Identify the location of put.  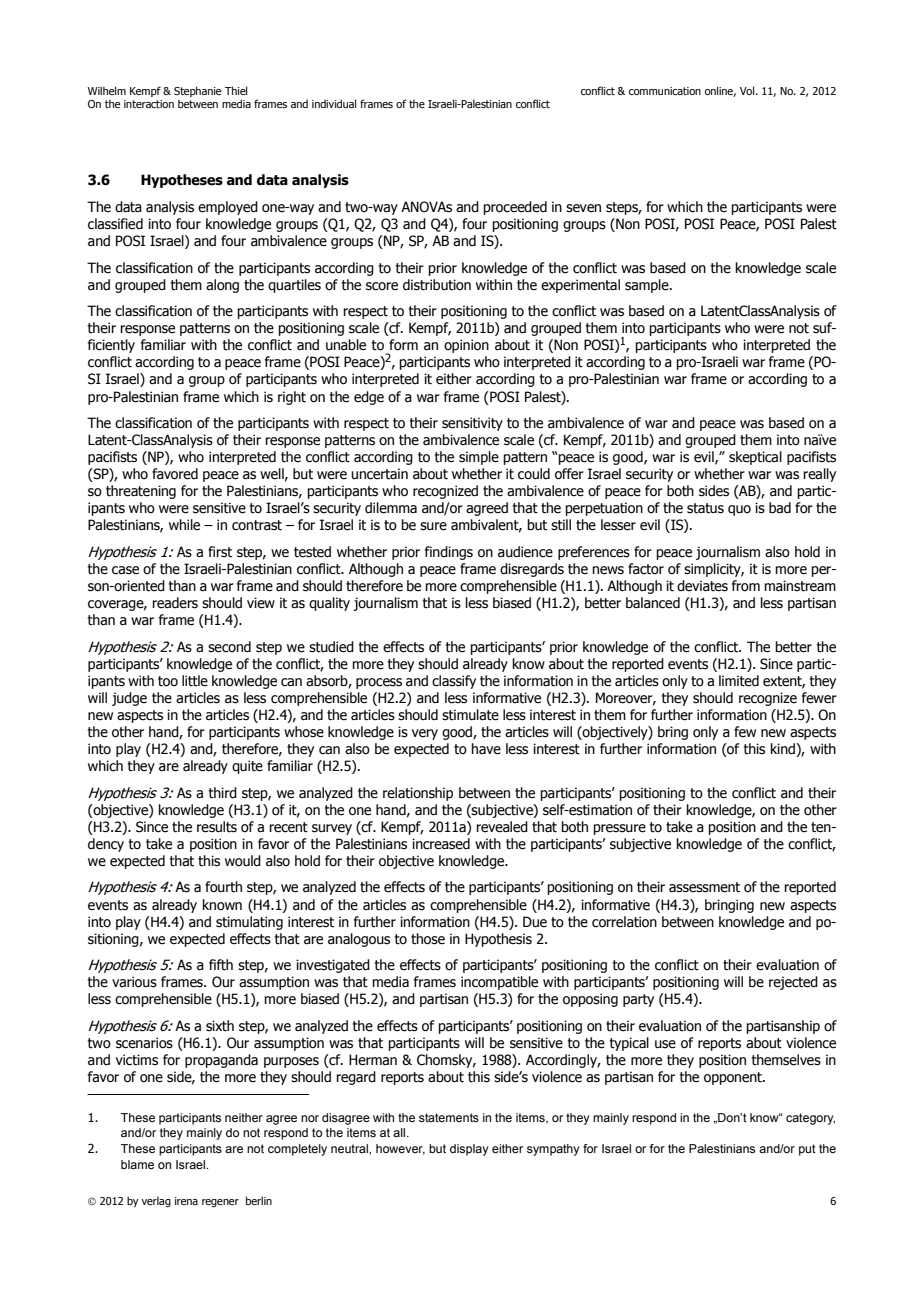
(807, 1150).
